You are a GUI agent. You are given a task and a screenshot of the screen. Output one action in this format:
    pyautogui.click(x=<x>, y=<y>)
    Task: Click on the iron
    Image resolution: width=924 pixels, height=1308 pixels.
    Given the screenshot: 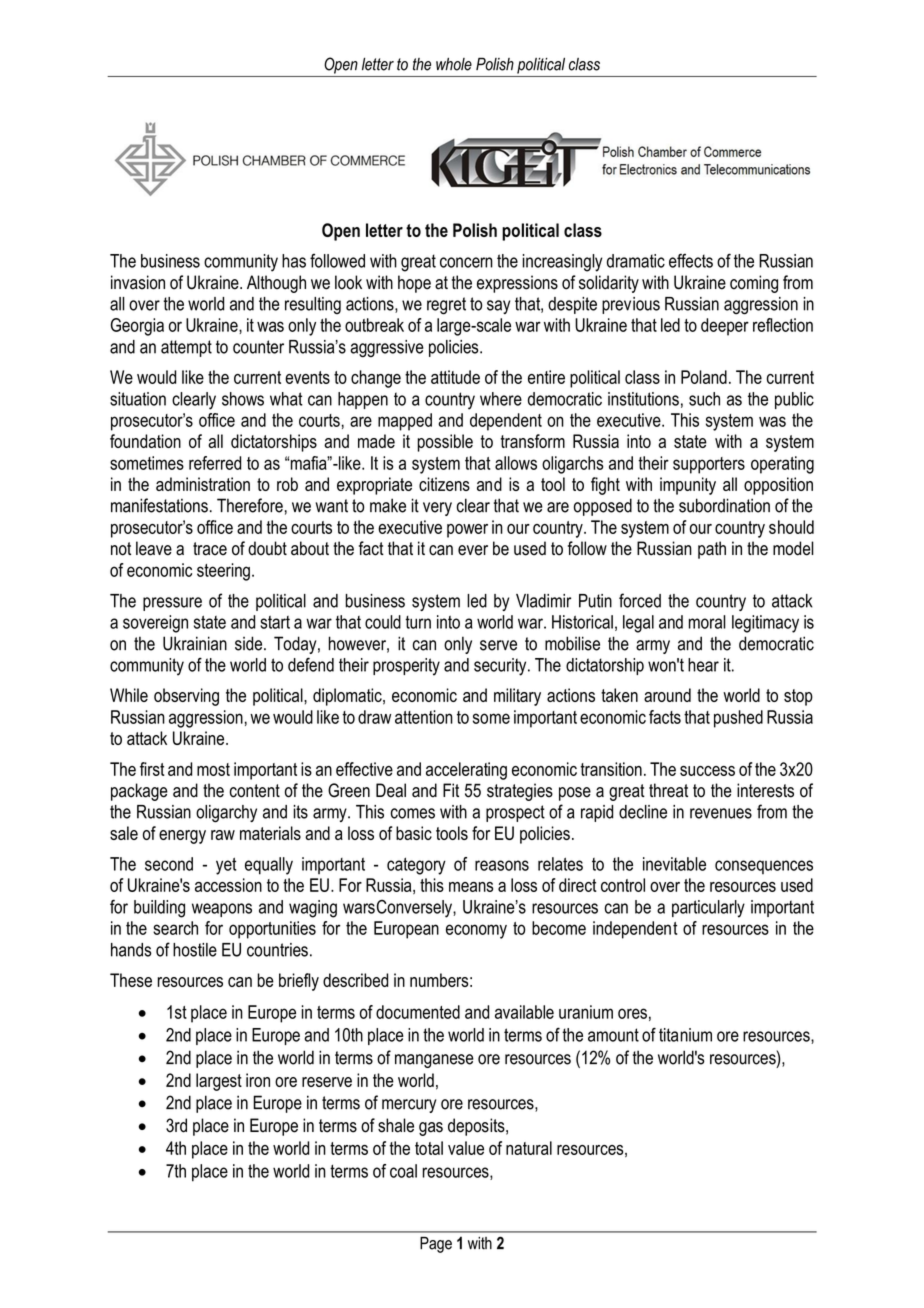 What is the action you would take?
    pyautogui.click(x=258, y=1080)
